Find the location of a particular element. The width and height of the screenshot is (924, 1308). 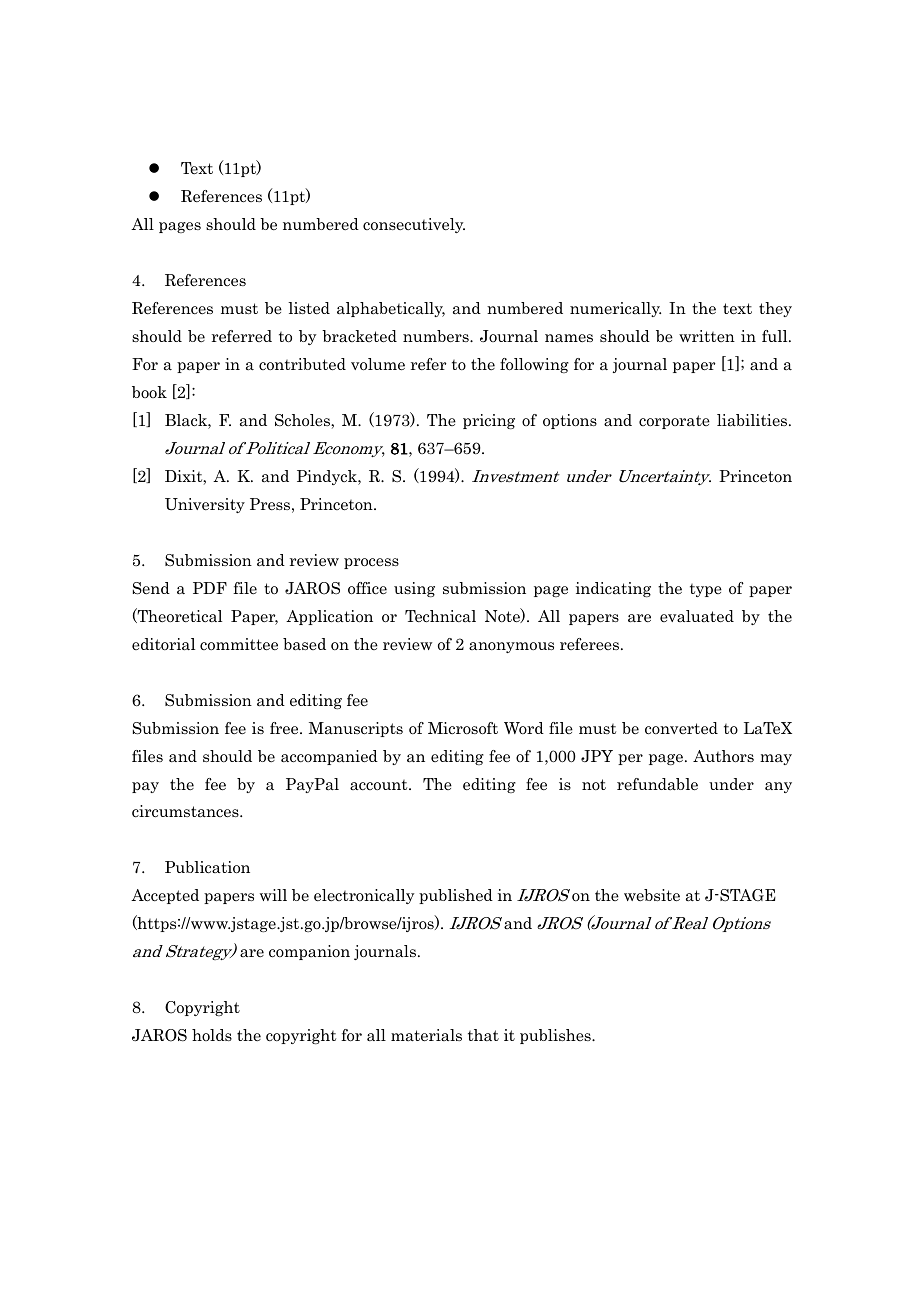

evaluated is located at coordinates (697, 616).
